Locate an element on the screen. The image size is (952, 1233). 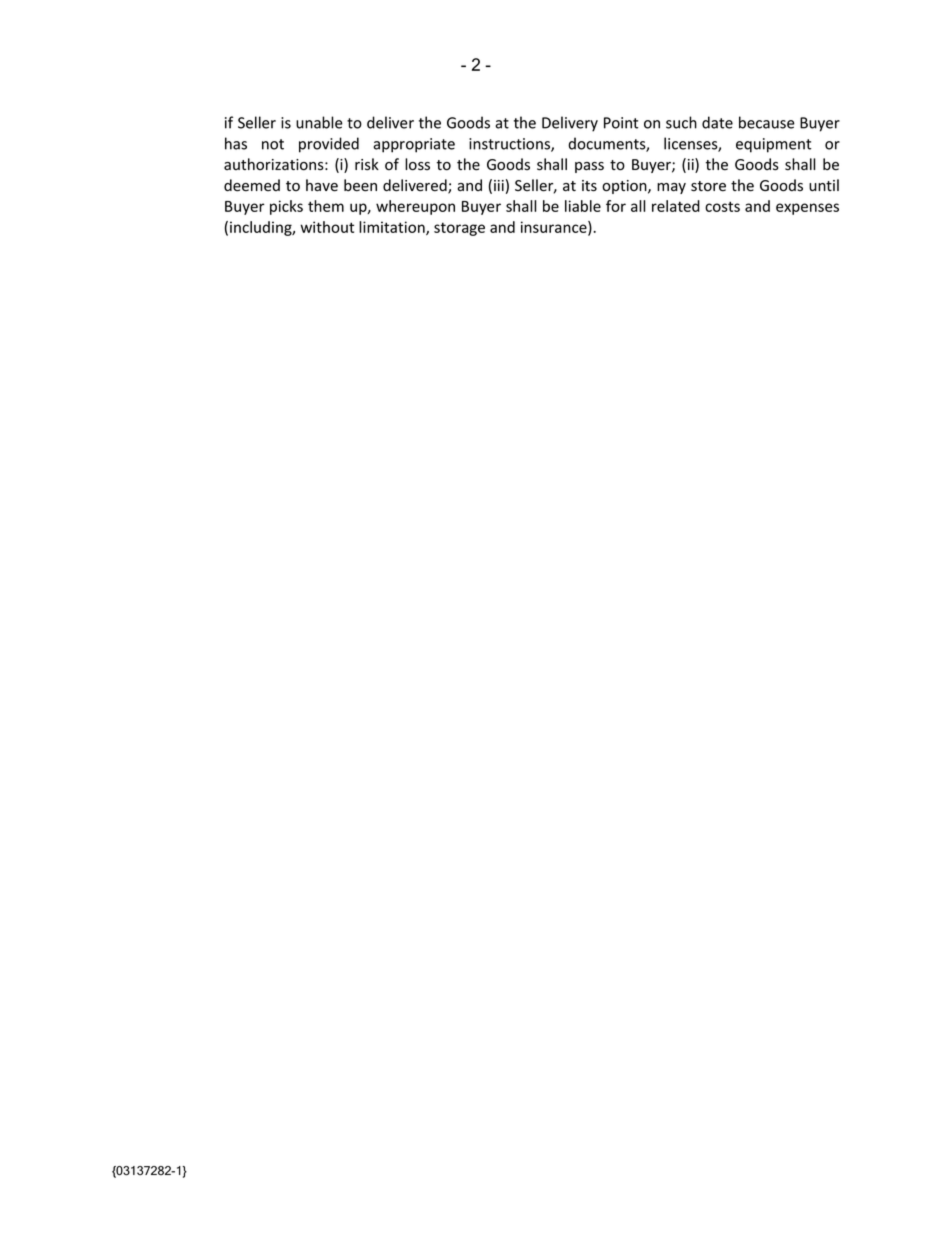
until is located at coordinates (824, 185).
